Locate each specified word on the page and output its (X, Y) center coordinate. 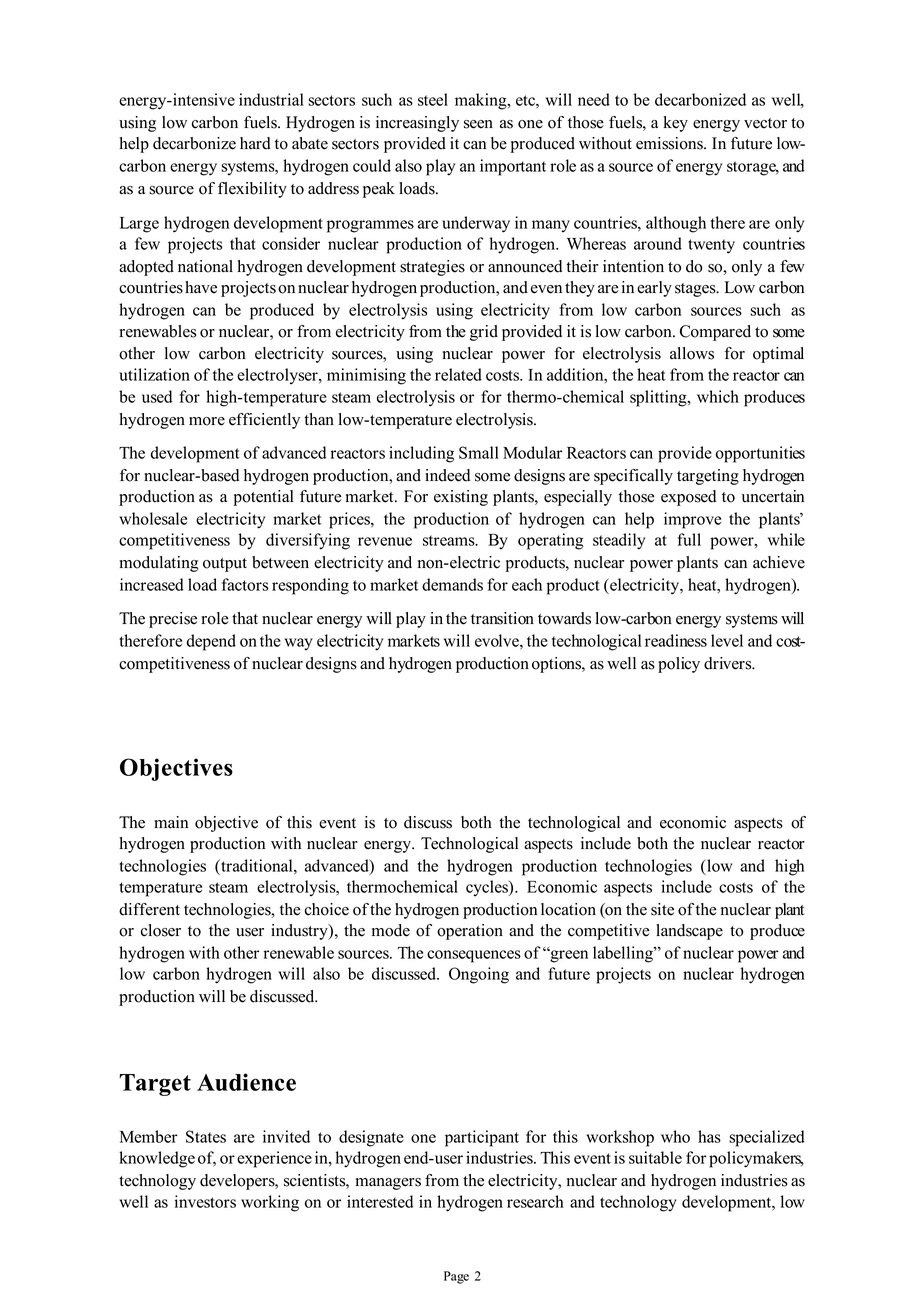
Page (456, 1277)
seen (478, 124)
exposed (688, 498)
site (662, 909)
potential (264, 498)
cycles (488, 888)
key (675, 124)
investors (205, 1201)
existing (461, 498)
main (171, 822)
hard (255, 143)
